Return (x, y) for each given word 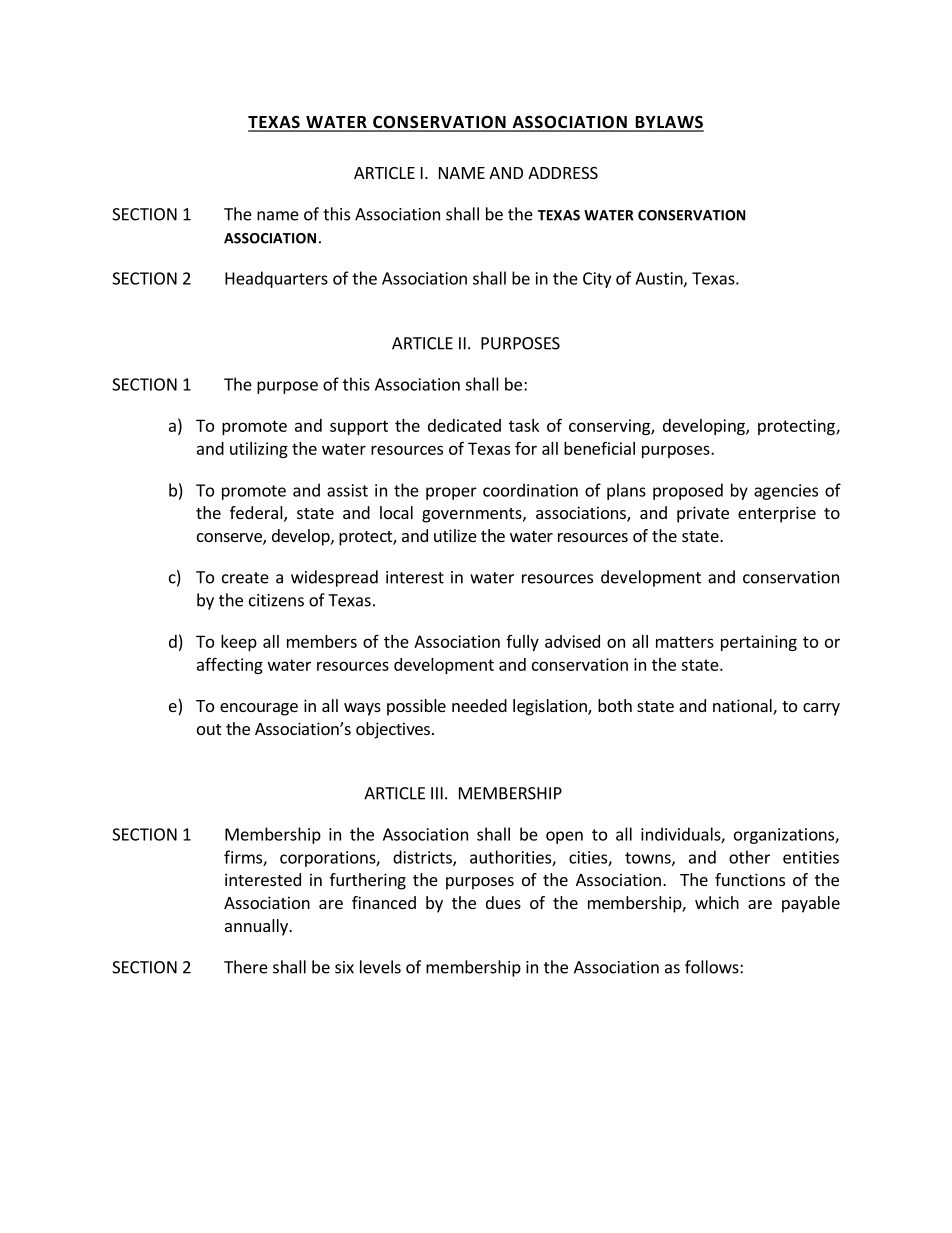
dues (503, 902)
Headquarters (276, 279)
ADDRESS (563, 173)
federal (257, 514)
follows (713, 967)
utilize (455, 535)
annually (257, 927)
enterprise (777, 514)
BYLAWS (668, 123)
